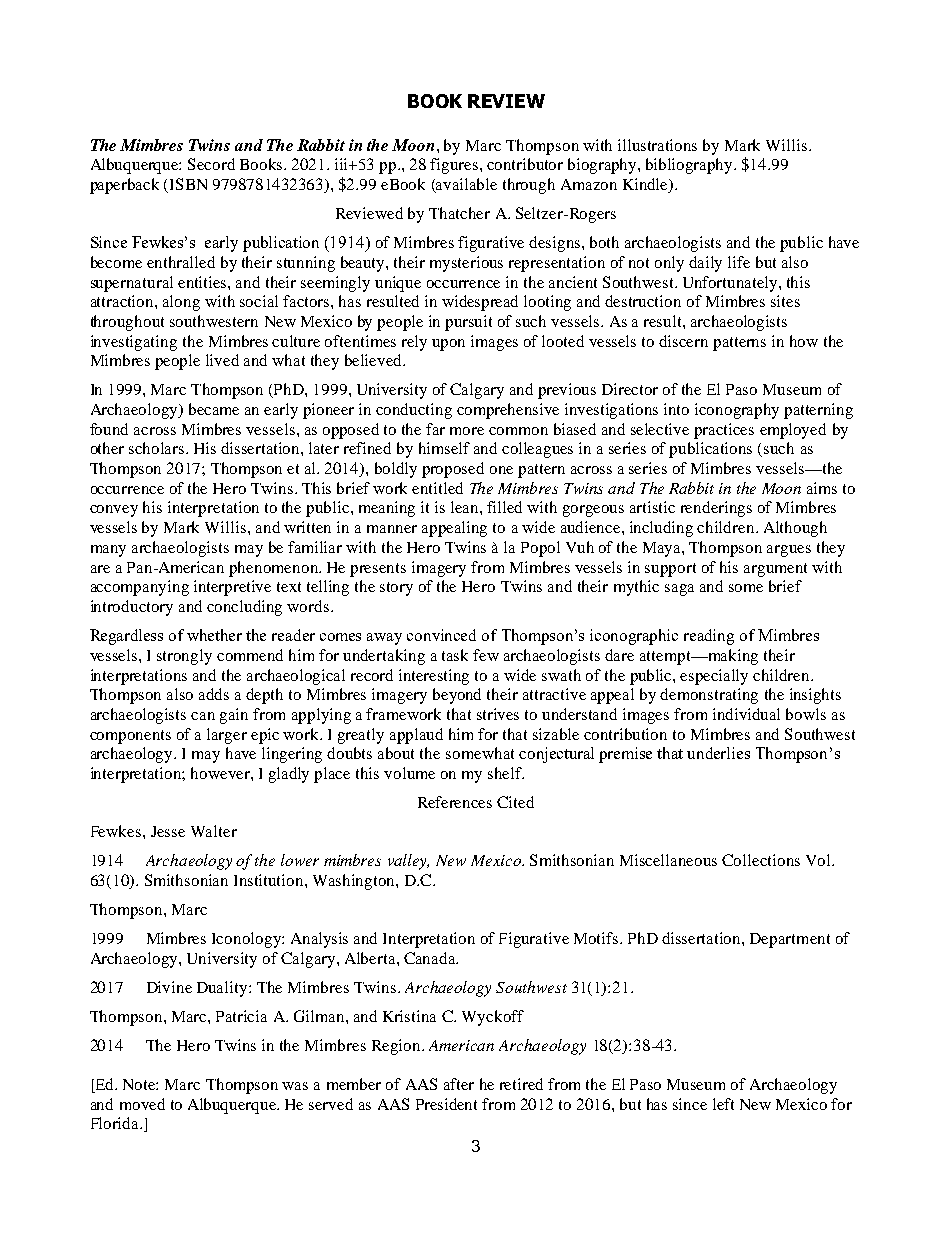 The image size is (952, 1233). Describe the element at coordinates (459, 1084) in the screenshot. I see `after` at that location.
